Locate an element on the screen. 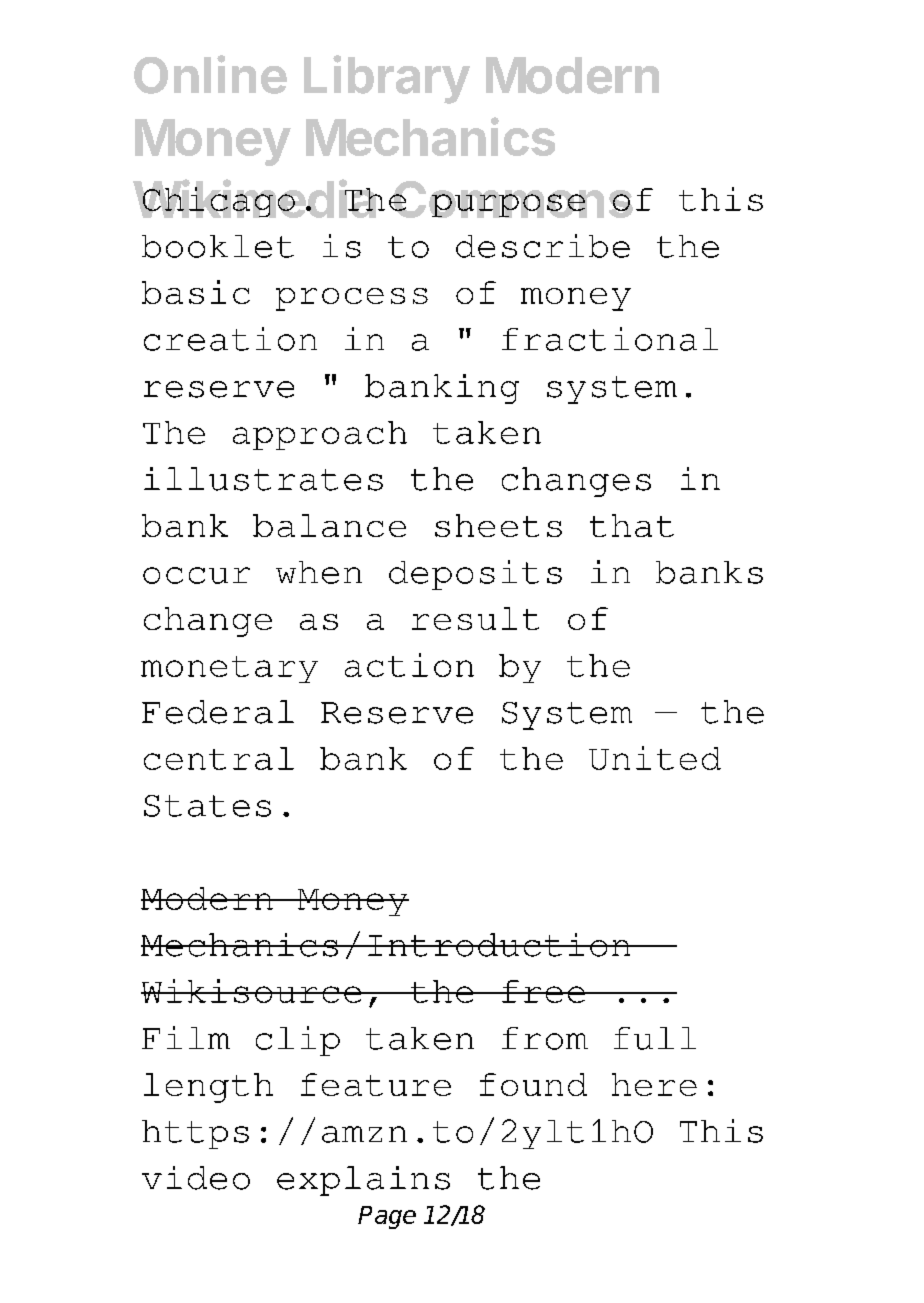  Page is located at coordinates (387, 1217).
